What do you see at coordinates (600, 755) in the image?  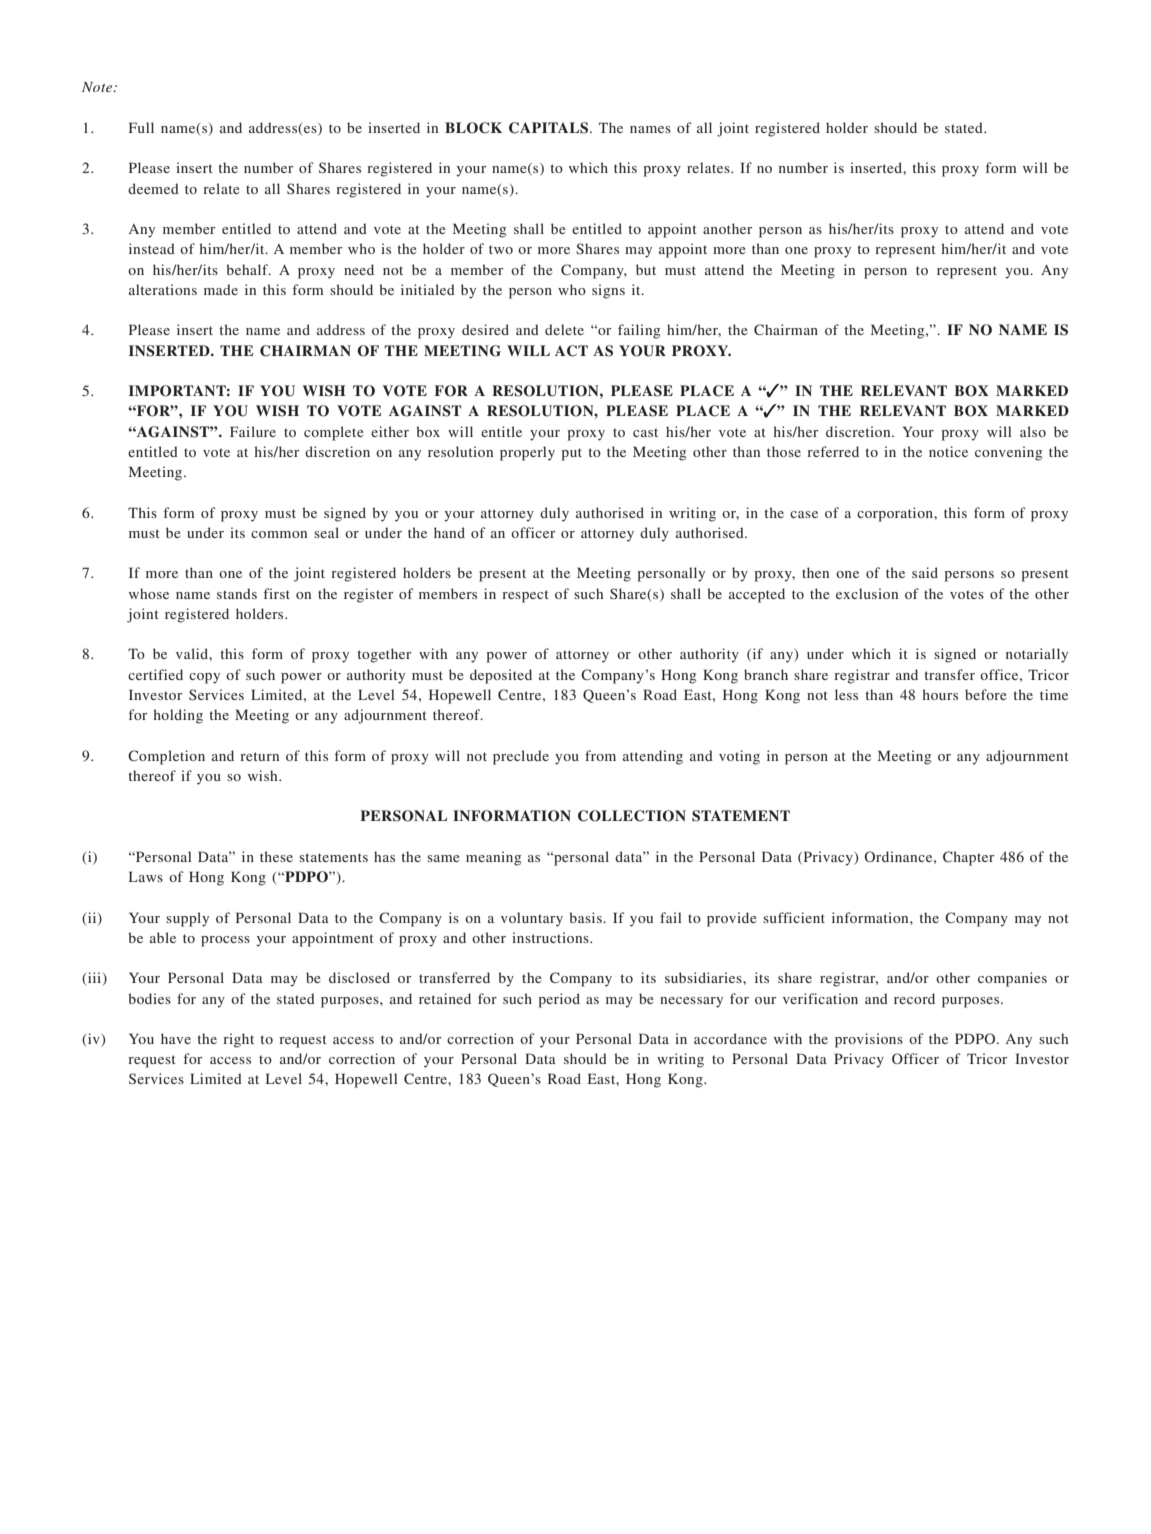 I see `from` at bounding box center [600, 755].
